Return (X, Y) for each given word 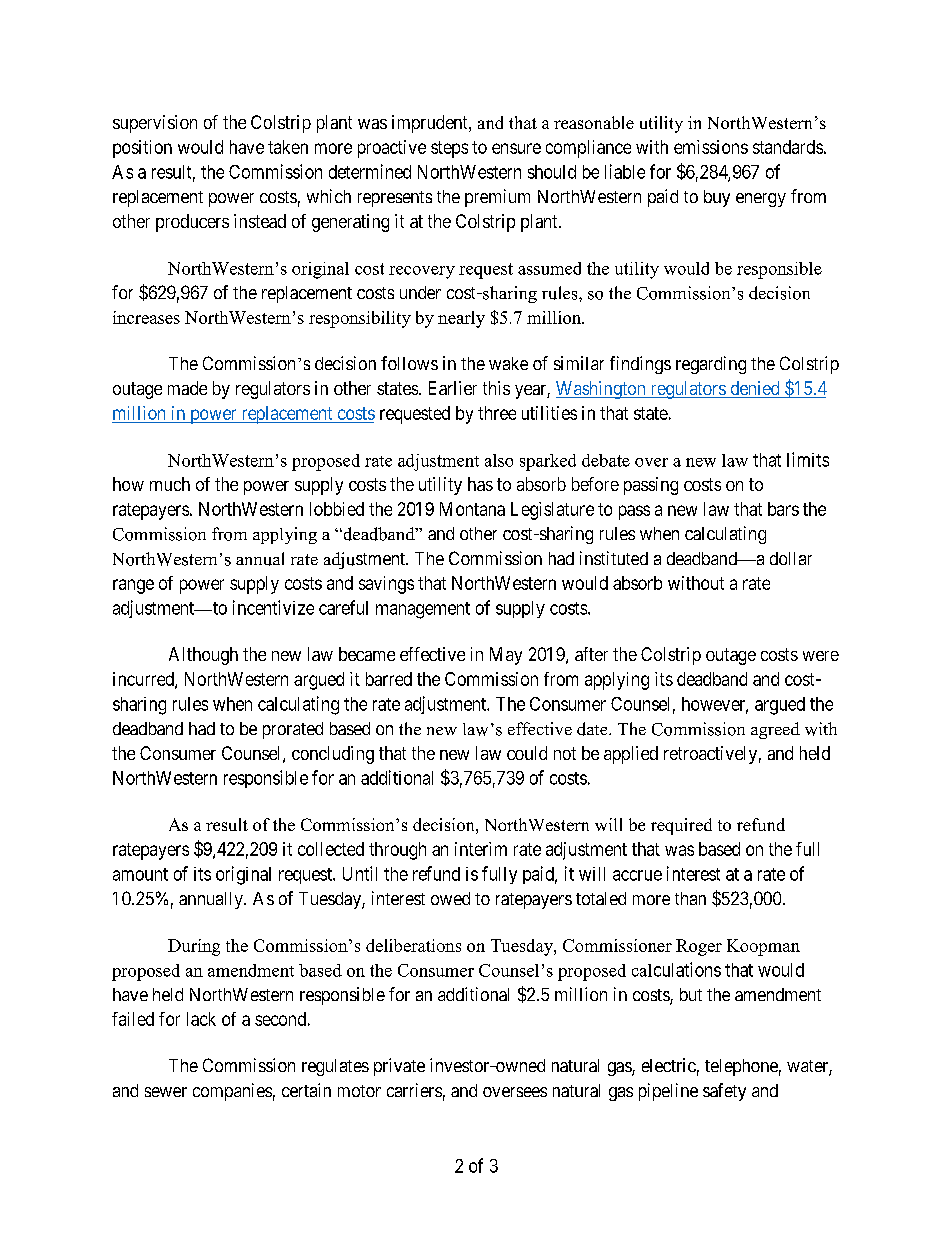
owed (450, 898)
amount (140, 874)
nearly (461, 319)
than (690, 898)
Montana (472, 509)
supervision (155, 124)
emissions (711, 147)
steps (449, 149)
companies (232, 1092)
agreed (775, 730)
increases (146, 317)
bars (783, 509)
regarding (711, 365)
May (506, 656)
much (170, 484)
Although (203, 656)
